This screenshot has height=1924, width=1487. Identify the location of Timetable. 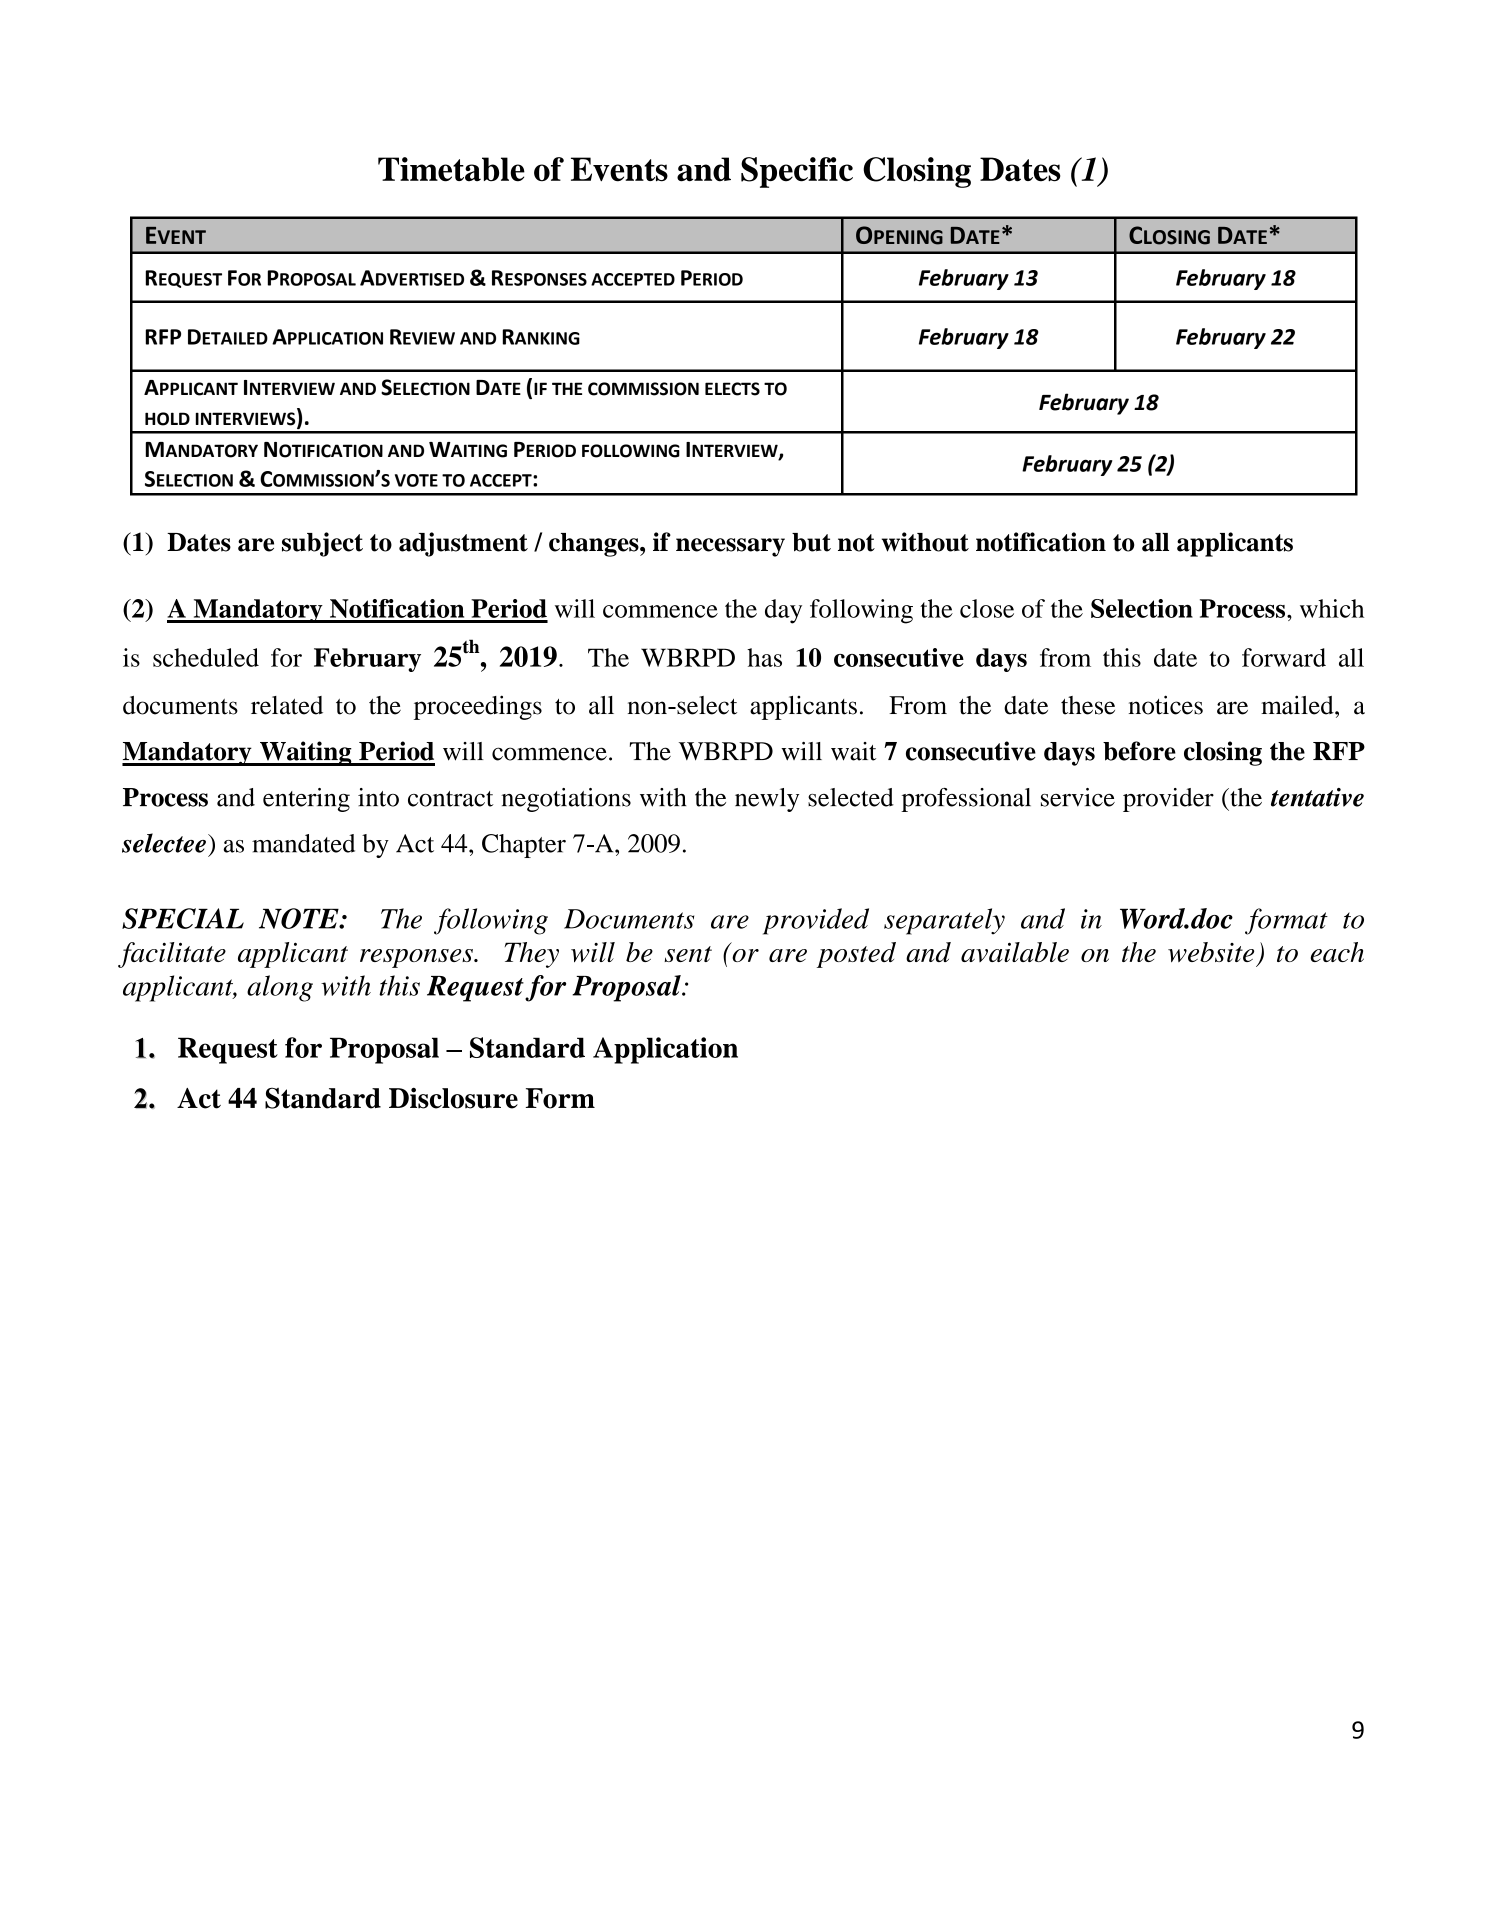
(451, 169).
